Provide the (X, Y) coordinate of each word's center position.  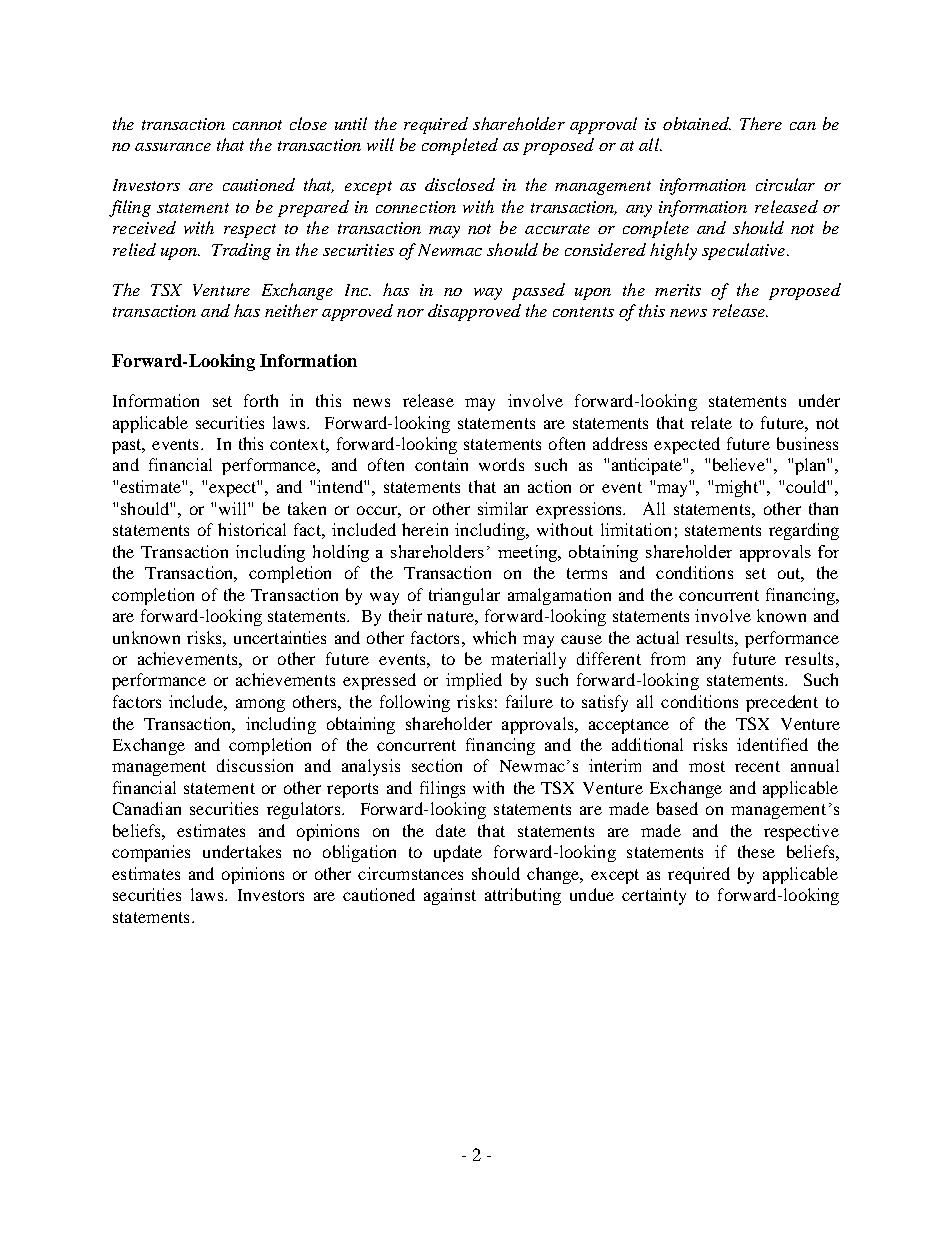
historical (252, 529)
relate (711, 422)
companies (151, 853)
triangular (464, 596)
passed (538, 291)
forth (261, 400)
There (761, 123)
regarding (804, 531)
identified (772, 744)
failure (529, 701)
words (501, 464)
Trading (241, 251)
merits (678, 290)
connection (416, 207)
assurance (173, 147)
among (260, 705)
